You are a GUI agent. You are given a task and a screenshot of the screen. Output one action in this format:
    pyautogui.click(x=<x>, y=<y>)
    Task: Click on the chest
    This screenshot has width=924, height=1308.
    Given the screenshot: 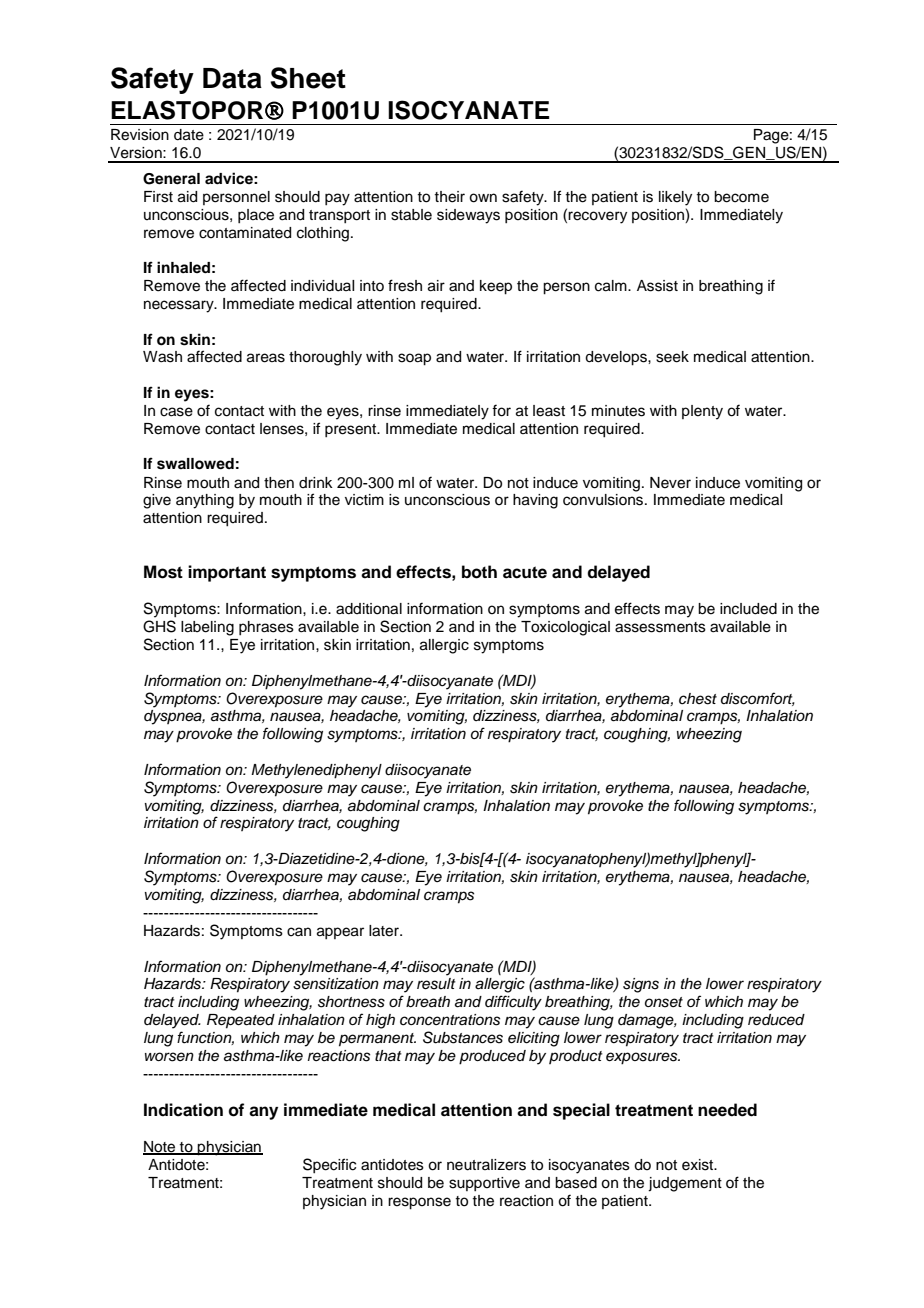 What is the action you would take?
    pyautogui.click(x=698, y=699)
